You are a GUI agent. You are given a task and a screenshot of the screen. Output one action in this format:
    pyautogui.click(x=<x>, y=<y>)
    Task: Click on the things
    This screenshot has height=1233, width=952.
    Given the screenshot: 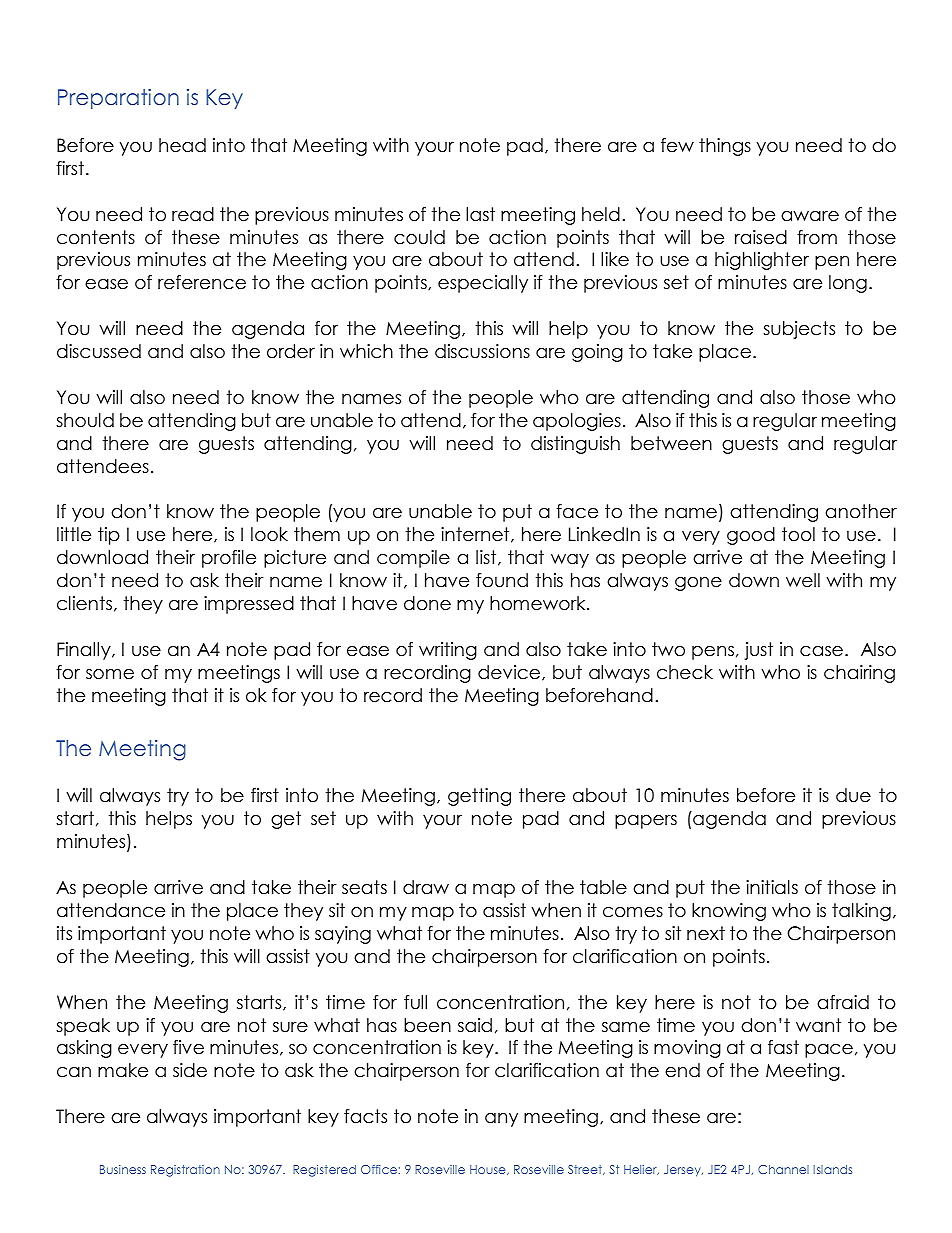 What is the action you would take?
    pyautogui.click(x=725, y=147)
